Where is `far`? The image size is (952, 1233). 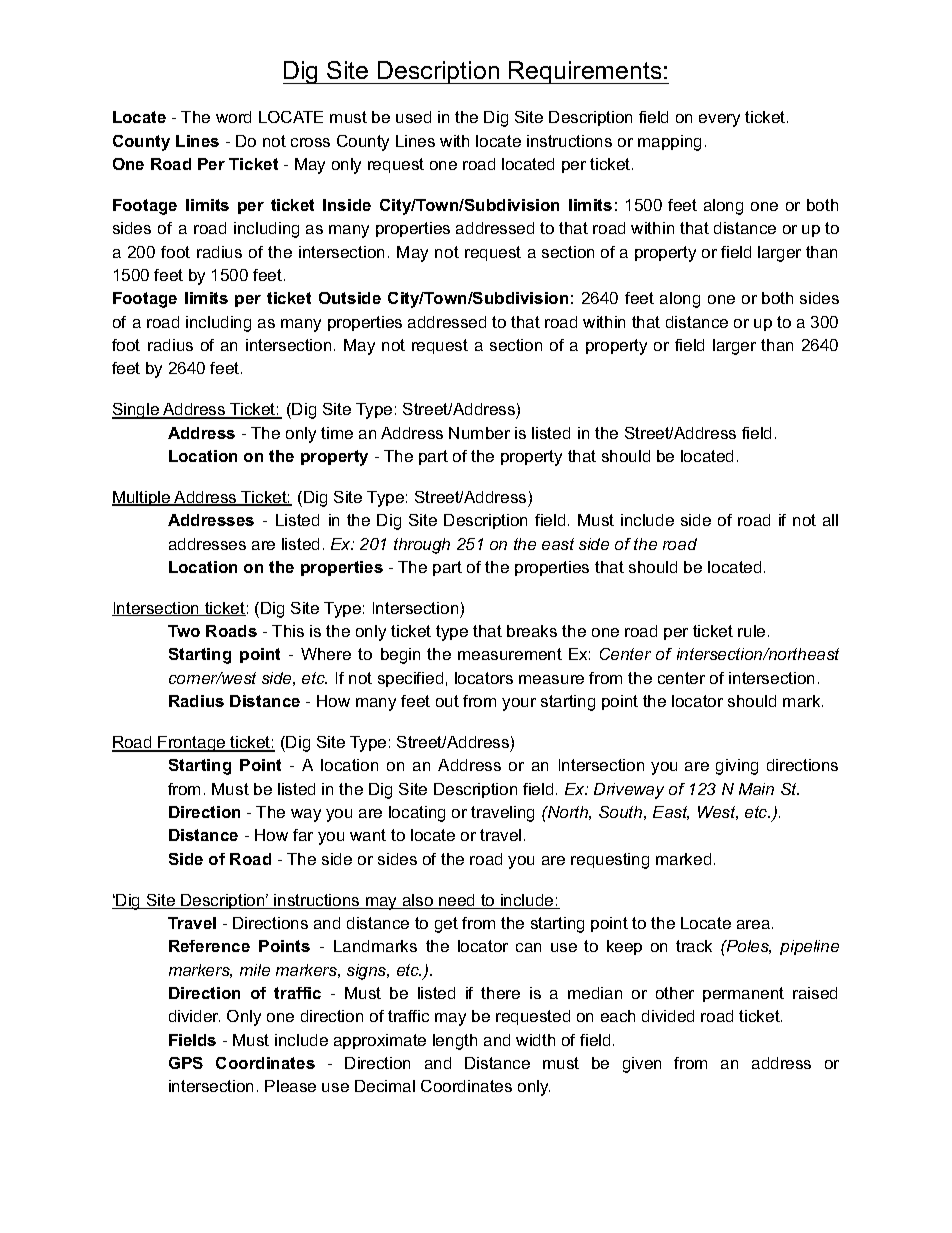 far is located at coordinates (303, 835).
